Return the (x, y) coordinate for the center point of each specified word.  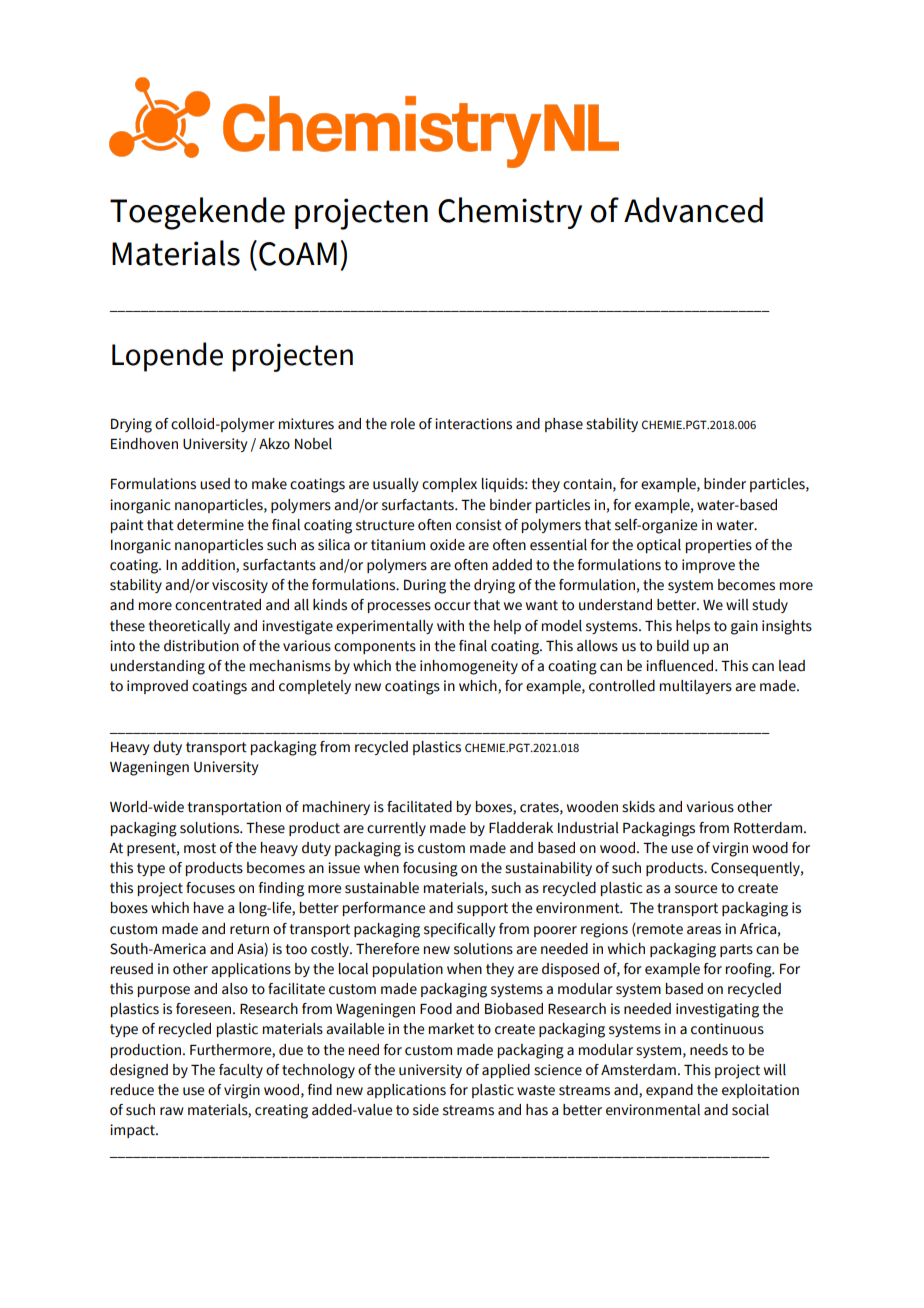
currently (396, 829)
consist (479, 525)
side (426, 1110)
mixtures (306, 424)
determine (210, 525)
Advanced (693, 210)
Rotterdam (769, 828)
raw (172, 1111)
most (200, 848)
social (750, 1110)
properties (719, 546)
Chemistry (510, 213)
